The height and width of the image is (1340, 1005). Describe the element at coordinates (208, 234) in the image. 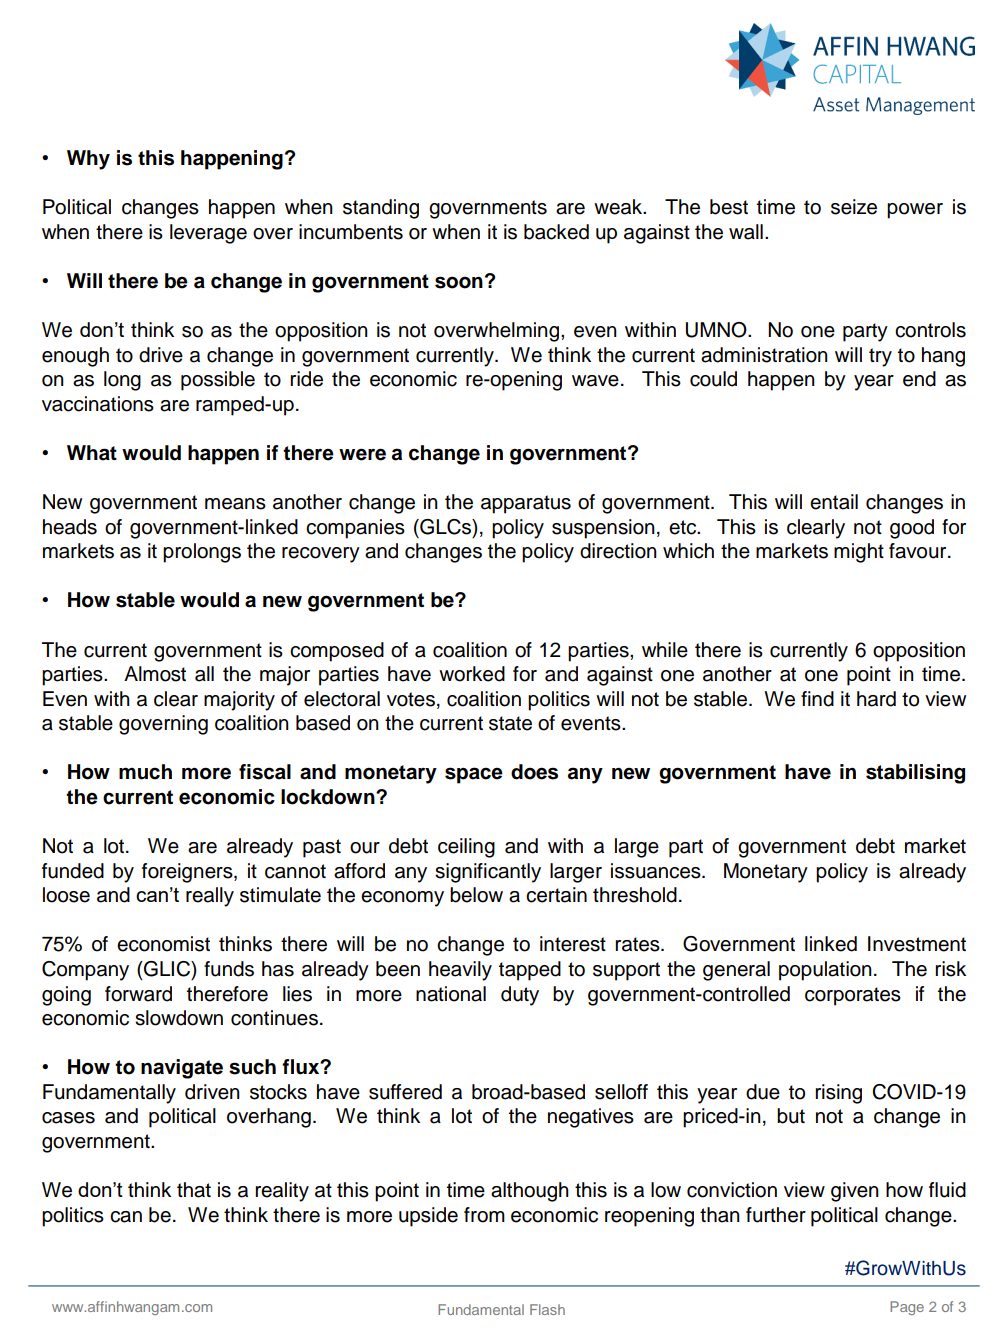

I see `leverage` at that location.
